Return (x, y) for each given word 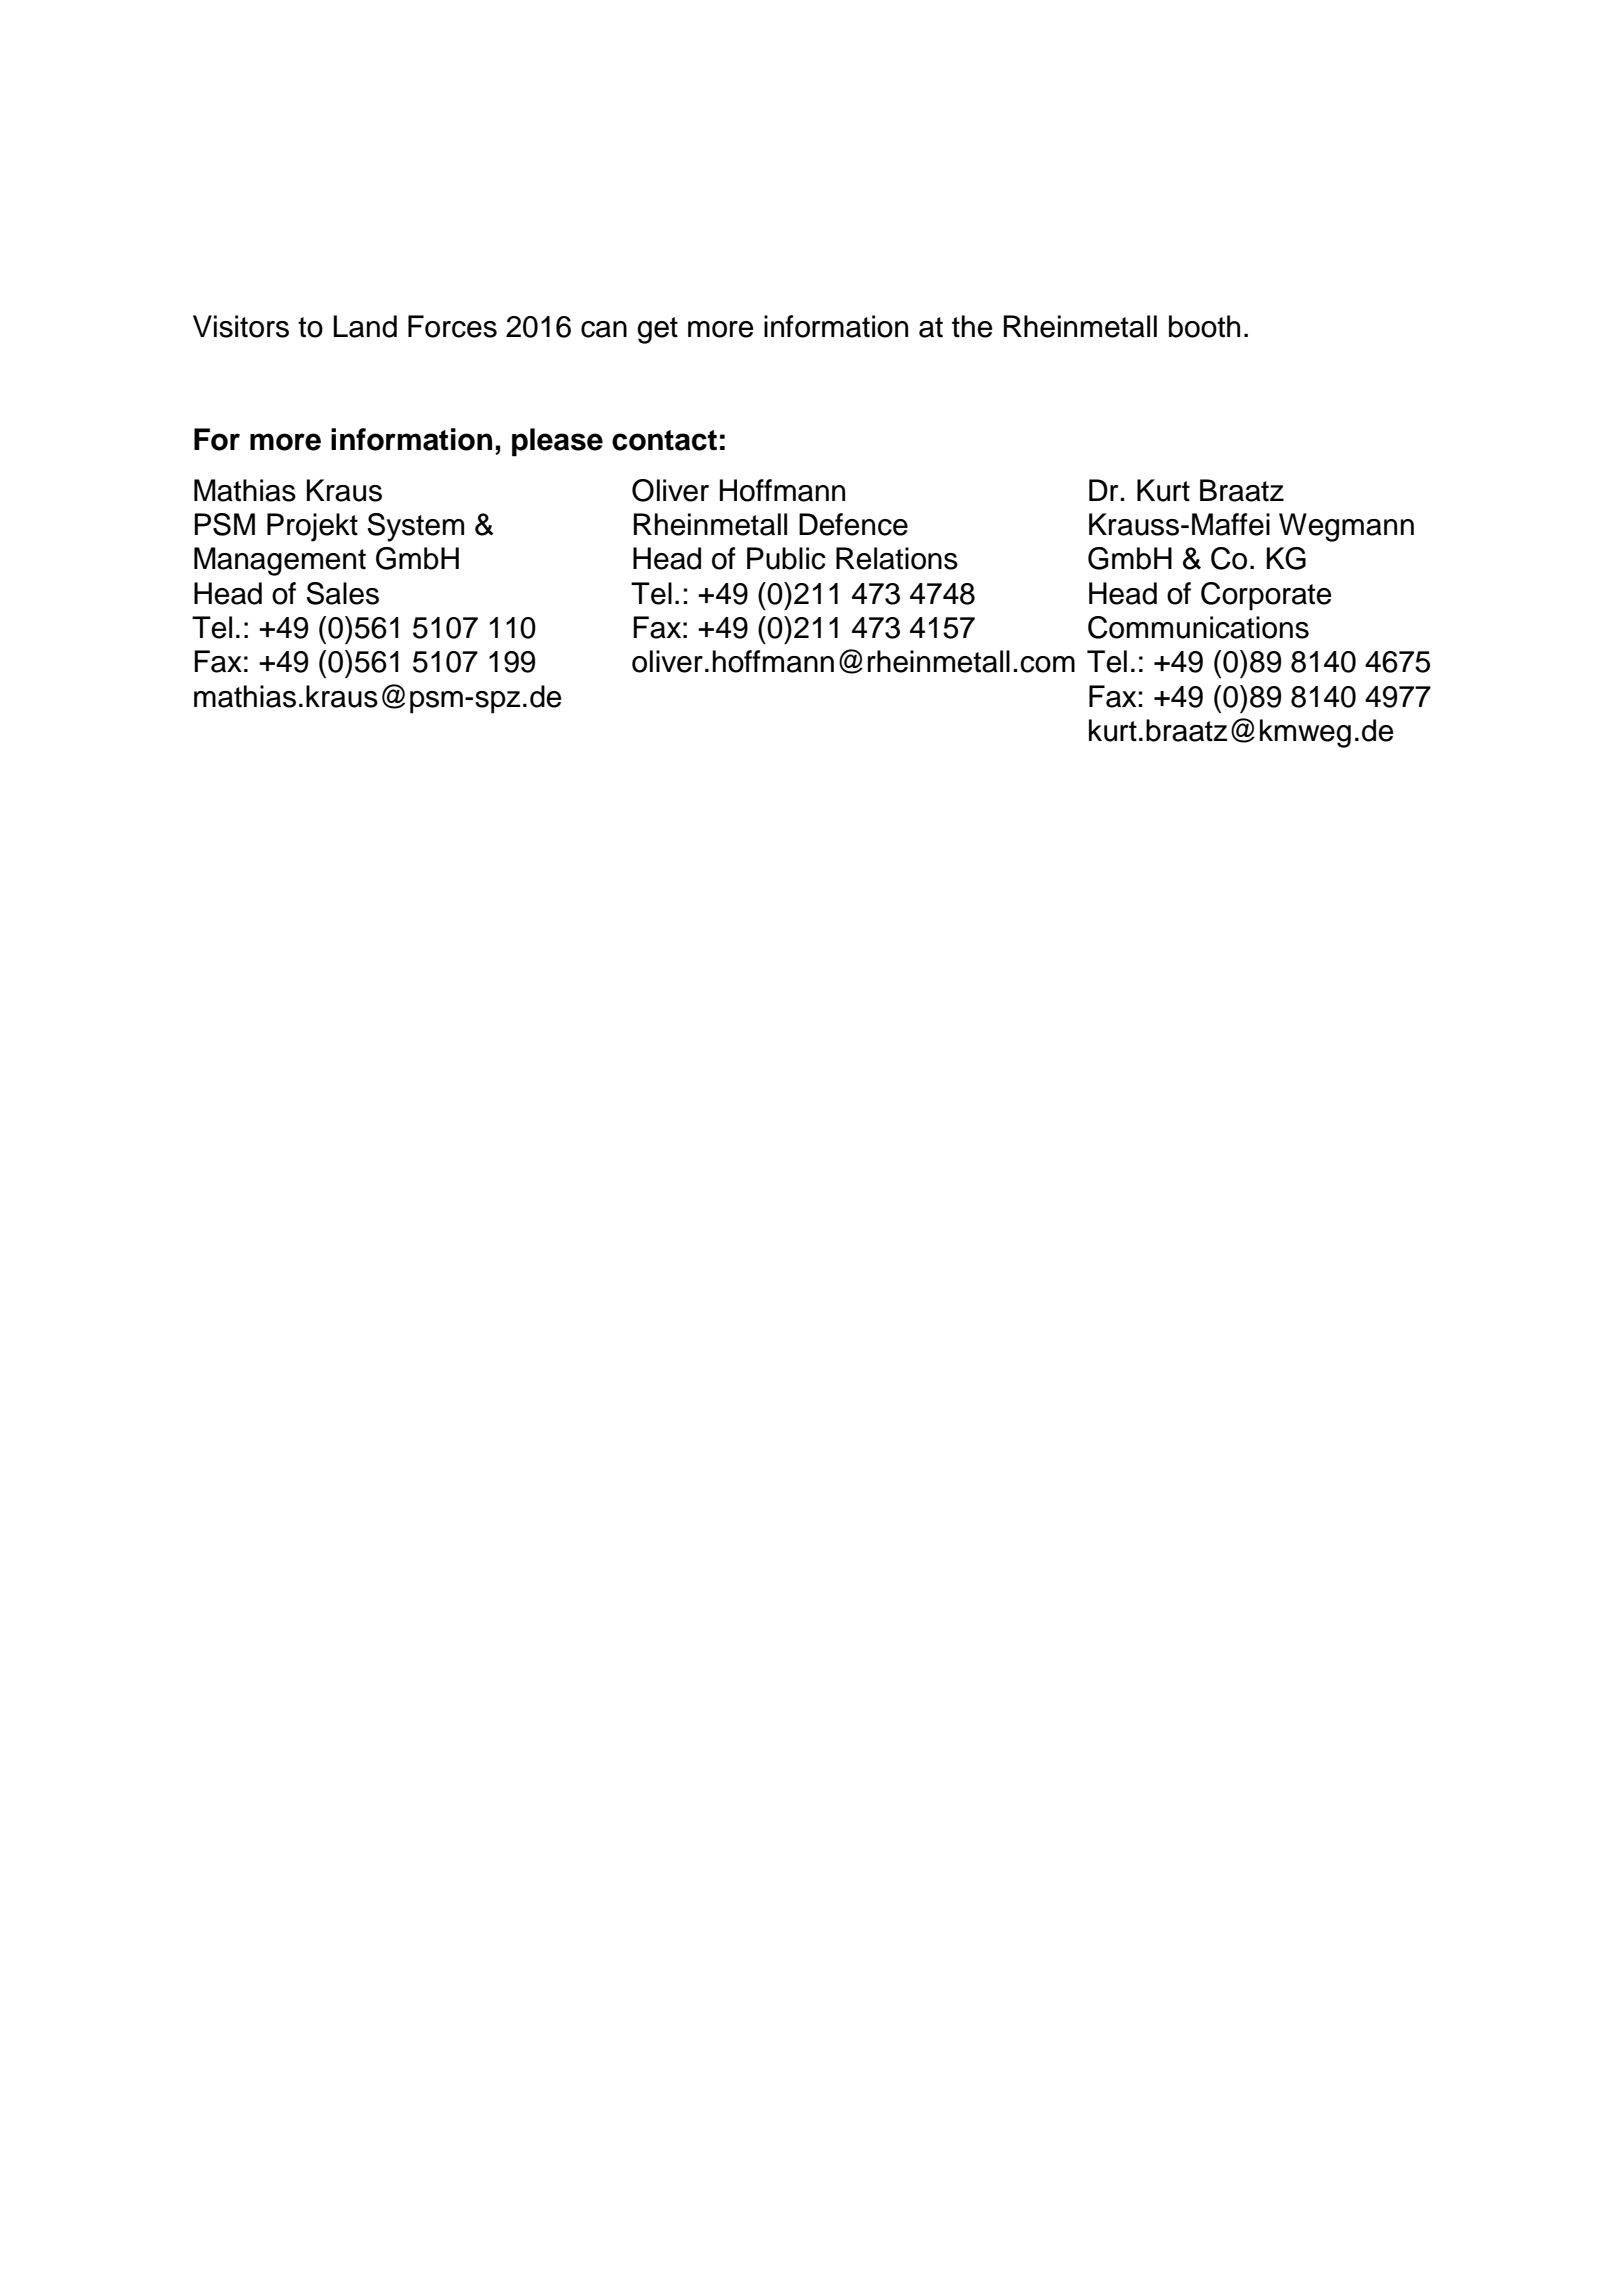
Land (365, 326)
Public (786, 558)
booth (1204, 326)
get (657, 330)
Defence (853, 524)
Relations (897, 558)
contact (664, 440)
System (415, 527)
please (557, 442)
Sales (342, 593)
